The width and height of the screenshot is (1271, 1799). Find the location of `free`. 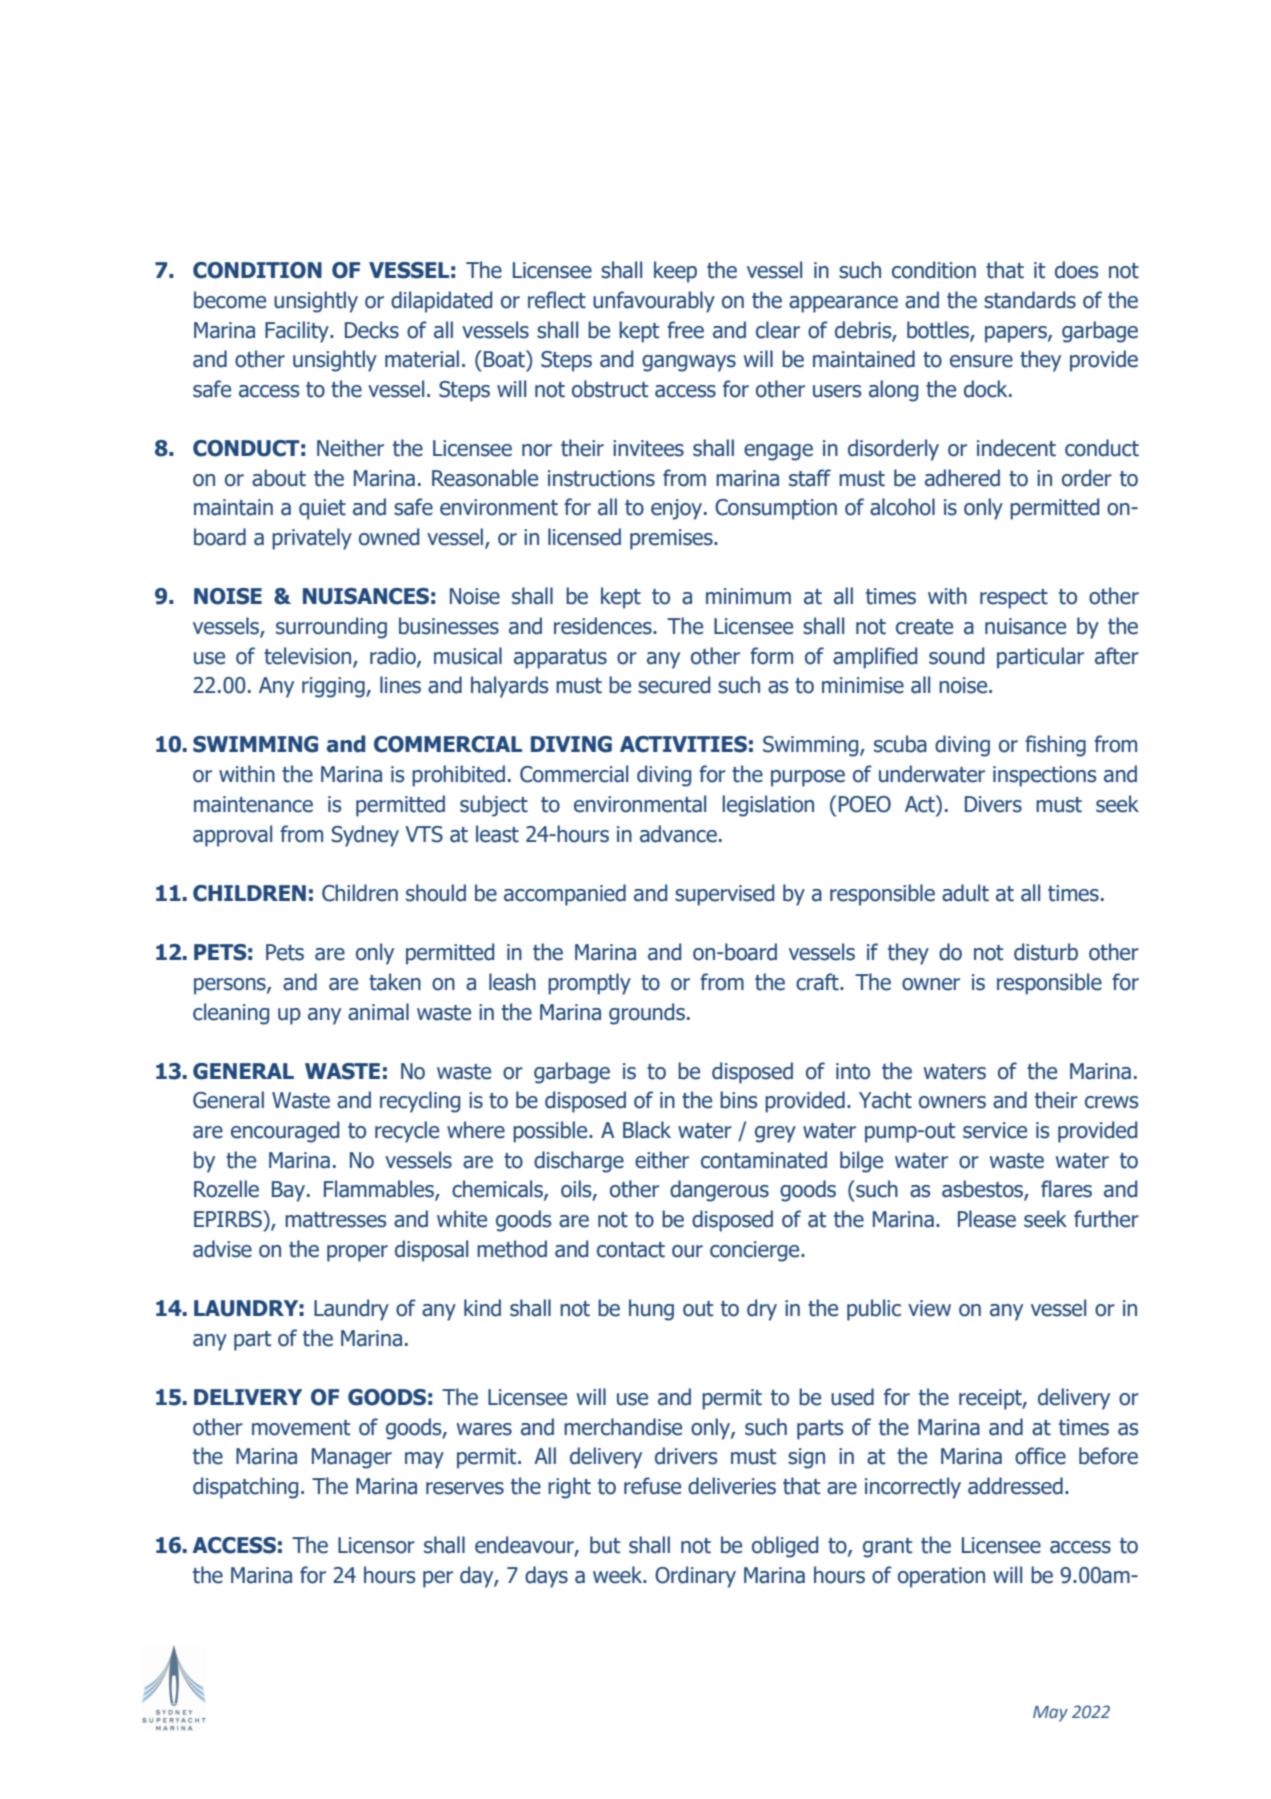

free is located at coordinates (685, 330).
